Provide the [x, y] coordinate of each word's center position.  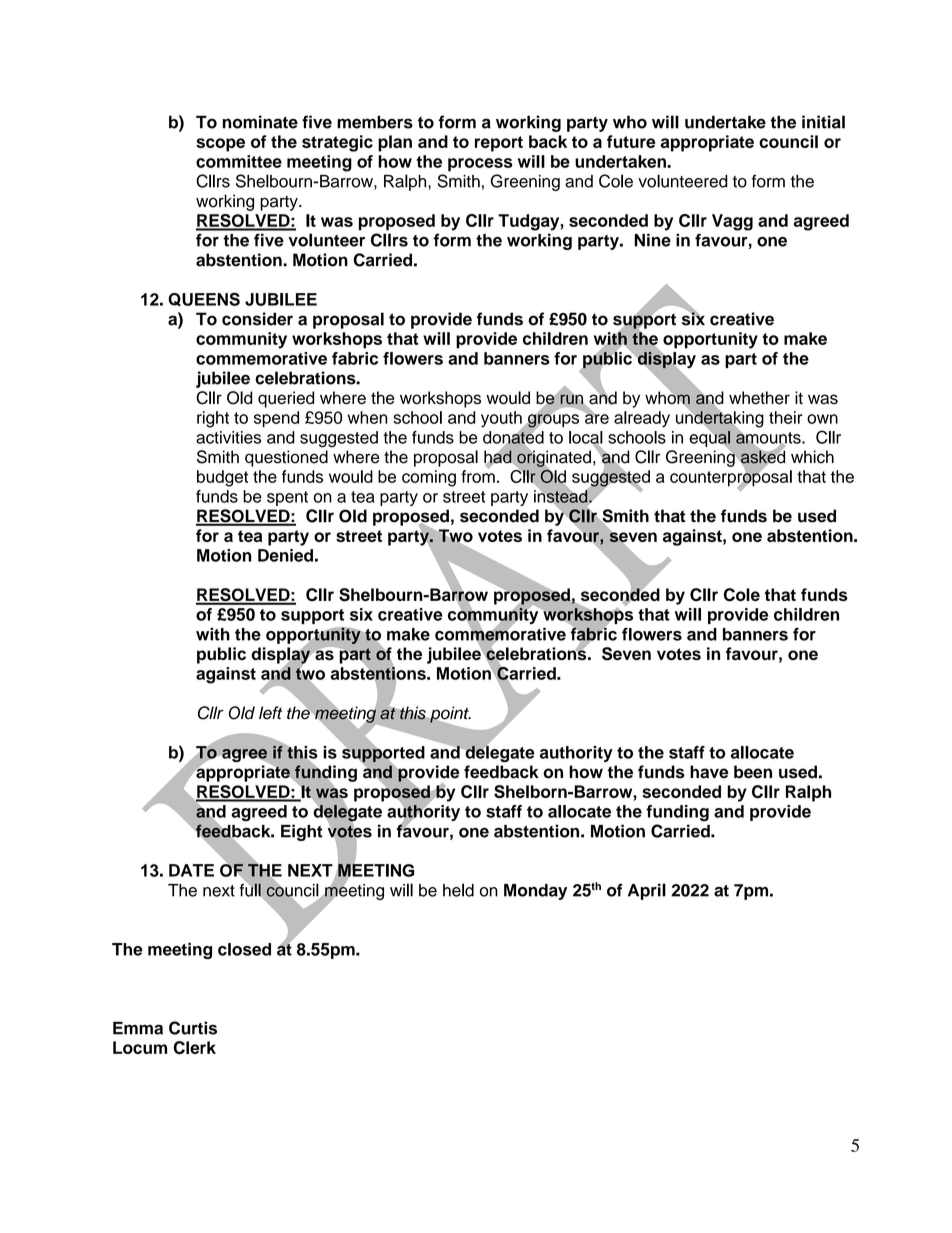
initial [823, 122]
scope [220, 145]
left [270, 713]
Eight [302, 832]
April [647, 891]
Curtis [193, 1028]
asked [763, 457]
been [753, 772]
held [458, 890]
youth [502, 420]
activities [228, 437]
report [499, 144]
